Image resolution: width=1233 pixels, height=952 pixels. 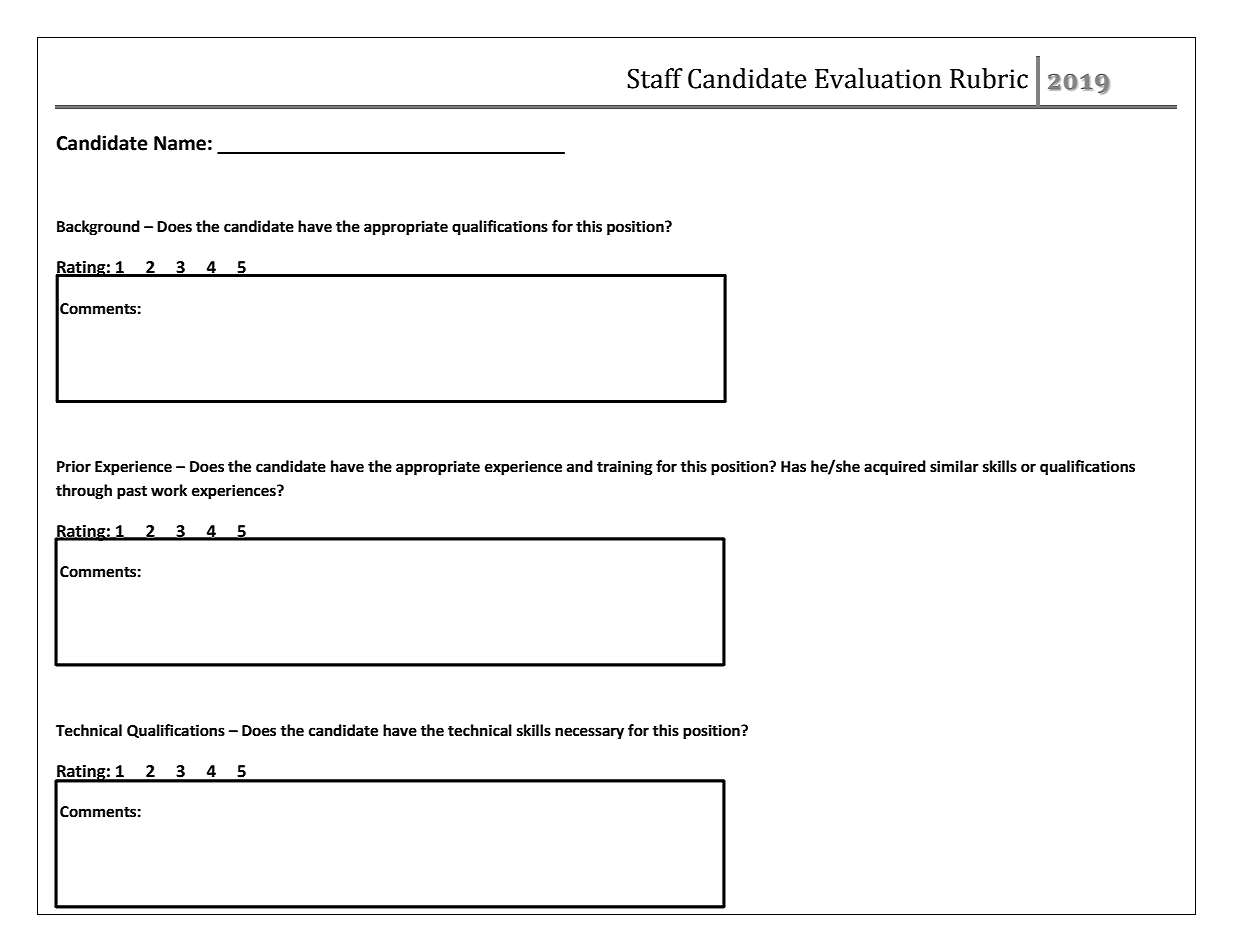 What do you see at coordinates (98, 228) in the screenshot?
I see `Background` at bounding box center [98, 228].
